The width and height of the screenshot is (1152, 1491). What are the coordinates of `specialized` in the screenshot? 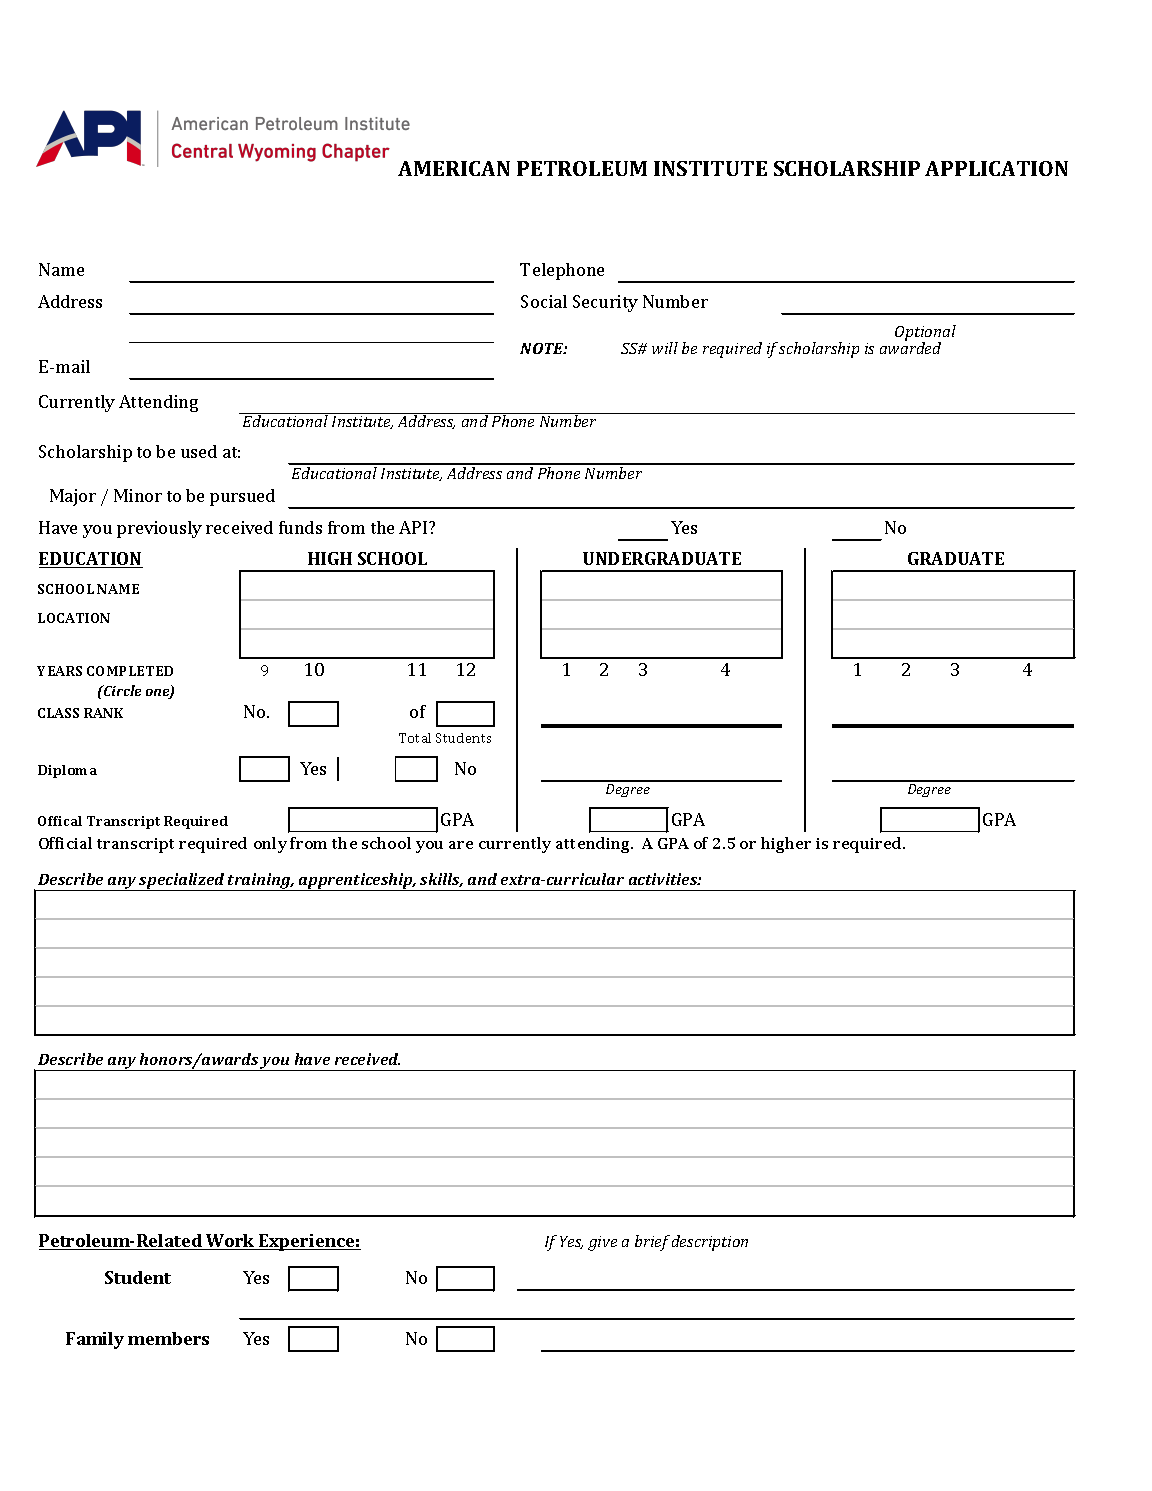 It's located at (182, 882).
